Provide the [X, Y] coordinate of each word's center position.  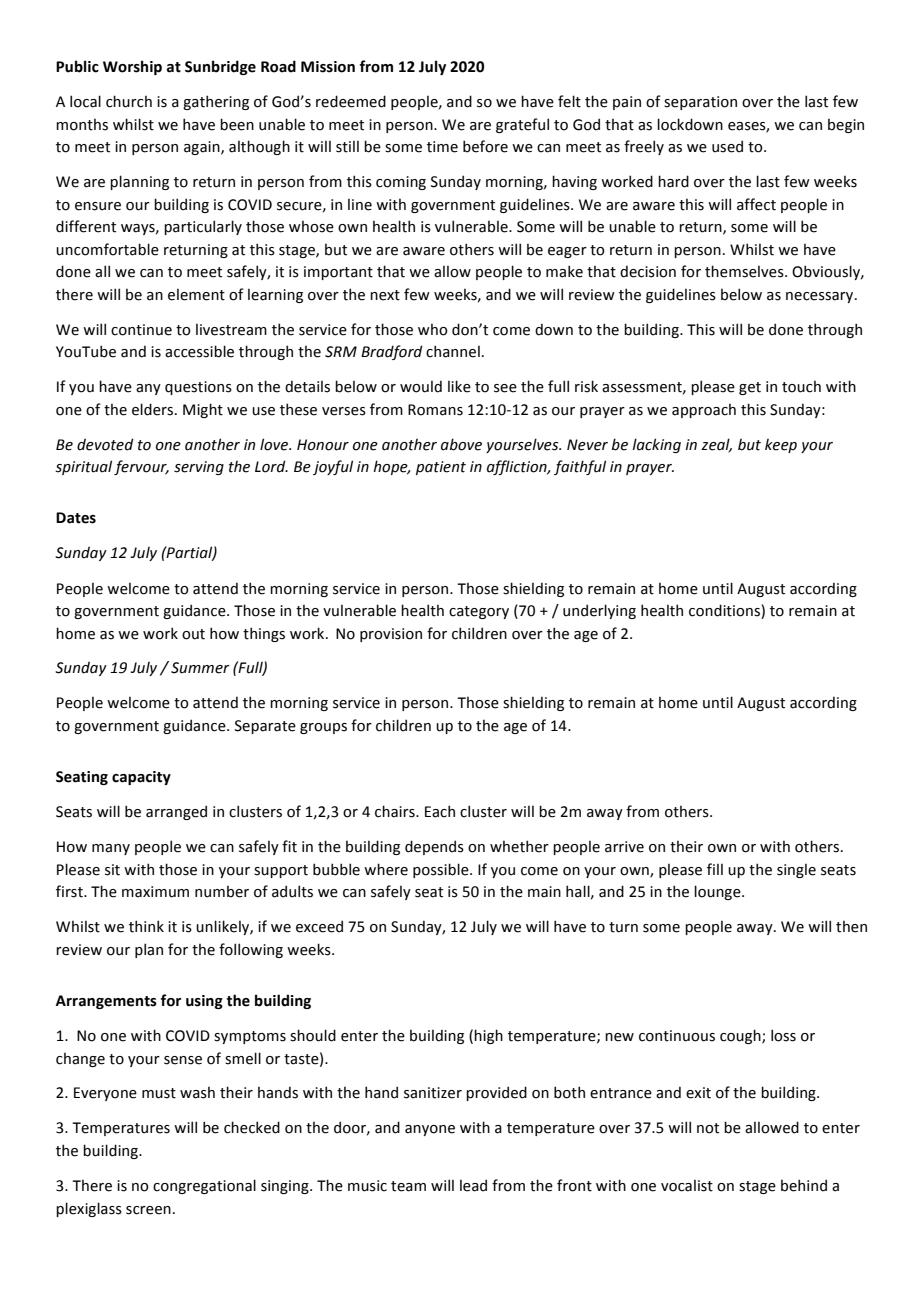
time [442, 147]
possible [442, 870]
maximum [155, 892]
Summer [200, 668]
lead [473, 1185]
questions [198, 388]
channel [453, 351]
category [479, 612]
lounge [718, 892]
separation [700, 103]
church [129, 101]
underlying [599, 611]
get [750, 388]
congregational [204, 1186]
